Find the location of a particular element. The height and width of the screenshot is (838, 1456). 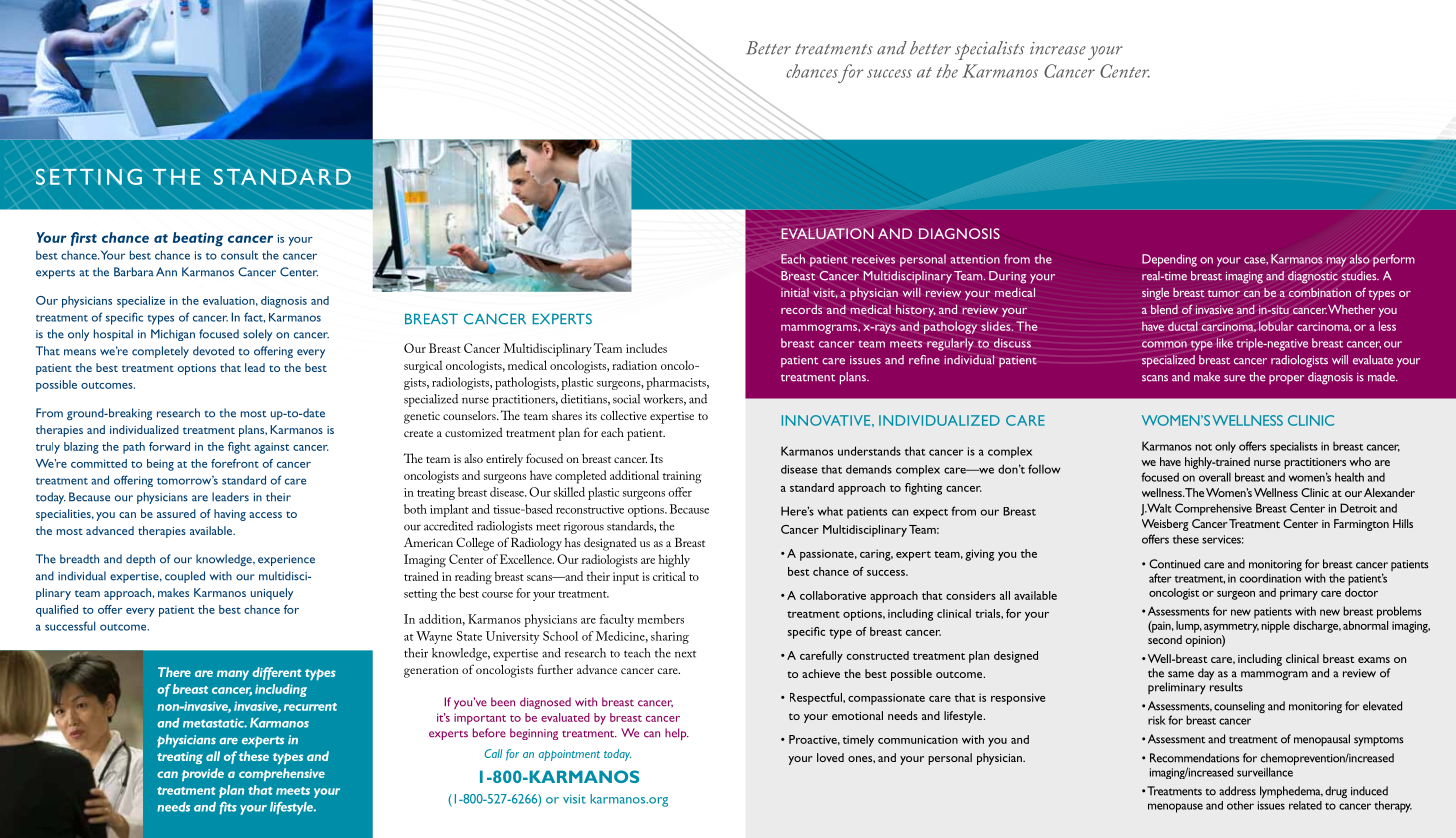

coordination is located at coordinates (1270, 578).
